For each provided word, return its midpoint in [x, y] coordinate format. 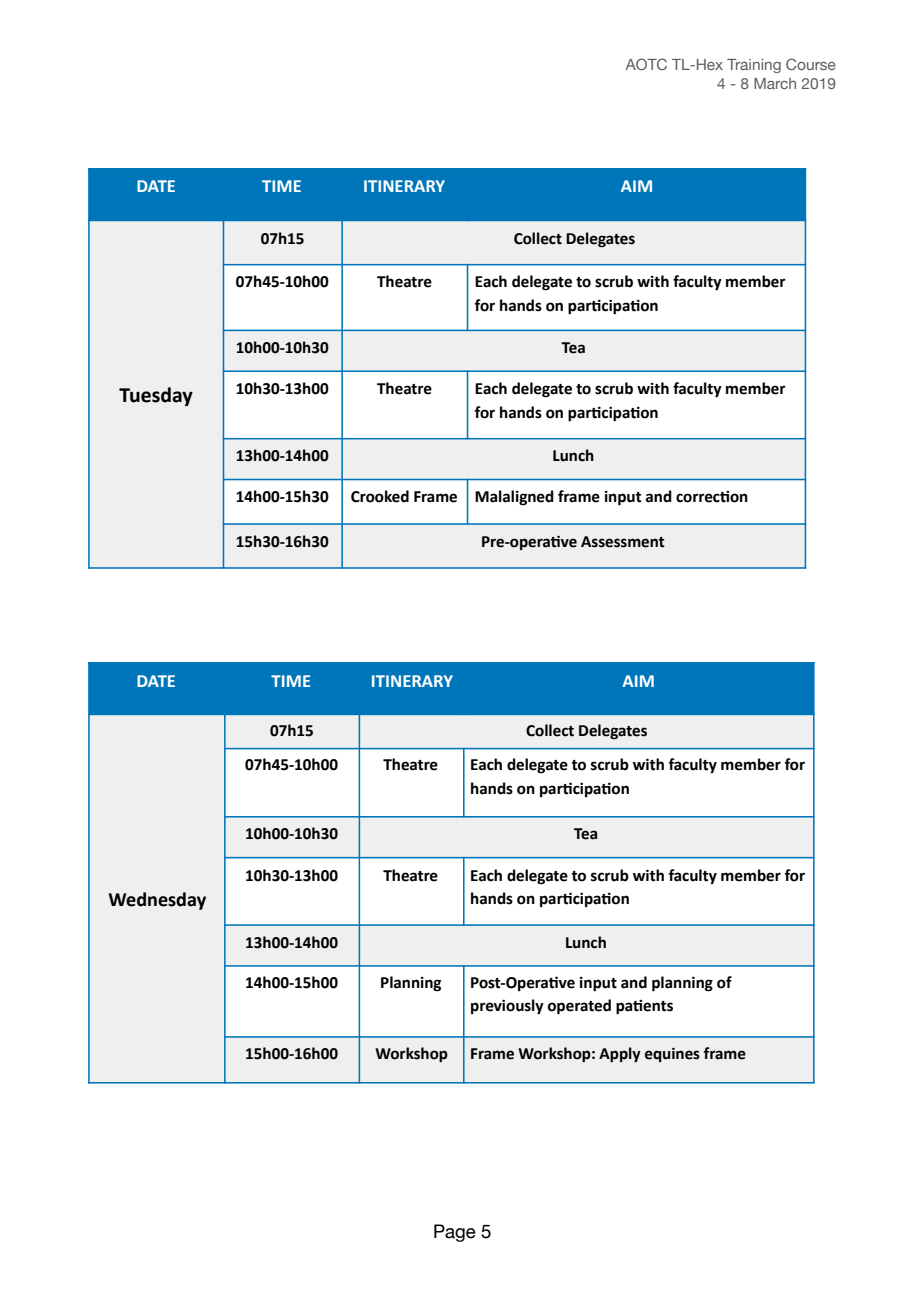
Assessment [622, 542]
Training [754, 66]
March [775, 83]
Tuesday [156, 396]
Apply [620, 1055]
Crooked [380, 496]
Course [811, 64]
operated [579, 1007]
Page [455, 1233]
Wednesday [157, 901]
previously [507, 1007]
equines [672, 1054]
